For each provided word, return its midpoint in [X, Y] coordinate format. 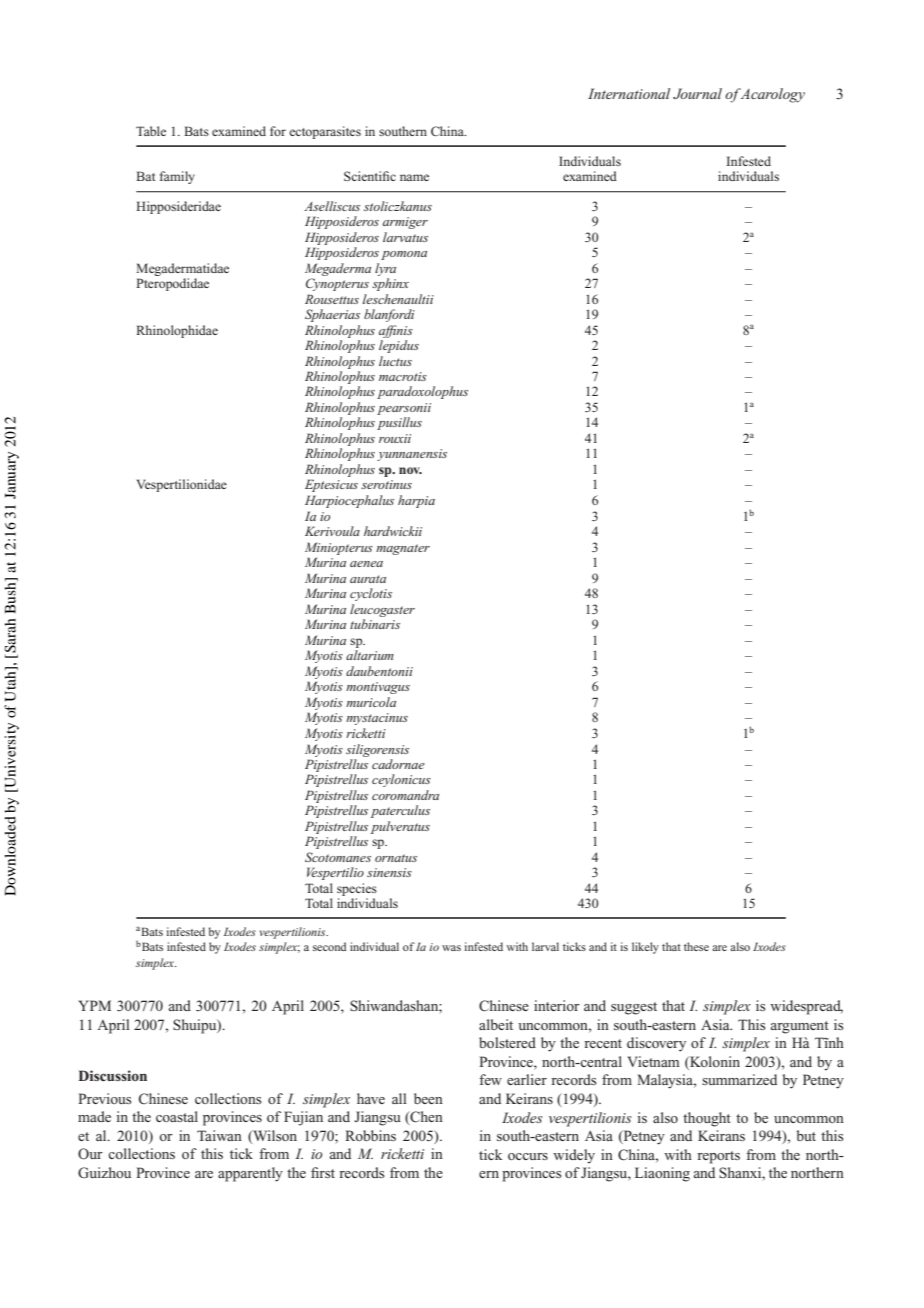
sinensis [389, 872]
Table [151, 131]
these [696, 946]
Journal [697, 93]
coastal [177, 1116]
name [414, 177]
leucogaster [382, 610]
